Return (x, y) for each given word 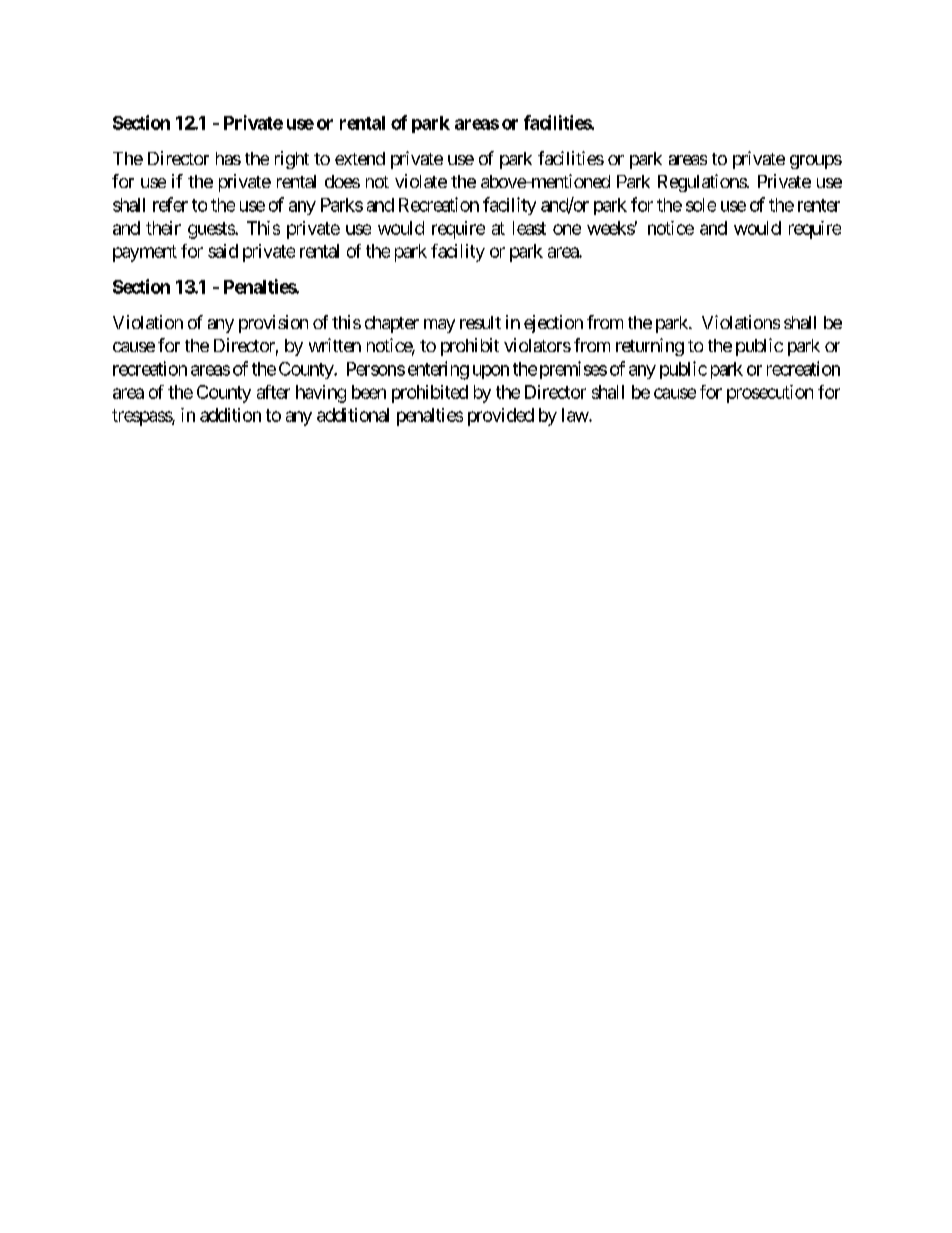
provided (501, 417)
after (273, 392)
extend (360, 158)
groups (816, 162)
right (292, 160)
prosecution (770, 394)
